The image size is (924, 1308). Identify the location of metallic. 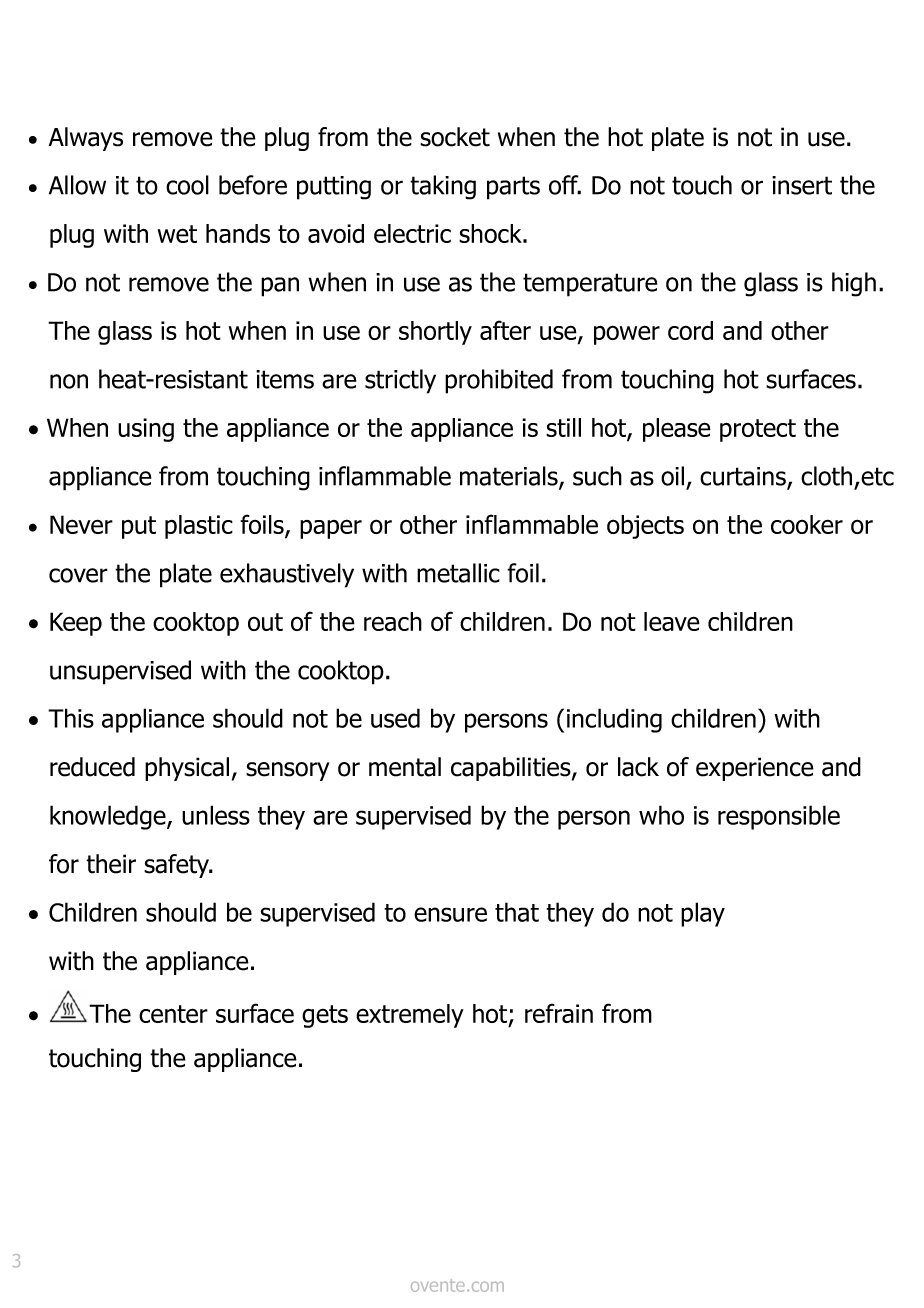
(458, 573).
